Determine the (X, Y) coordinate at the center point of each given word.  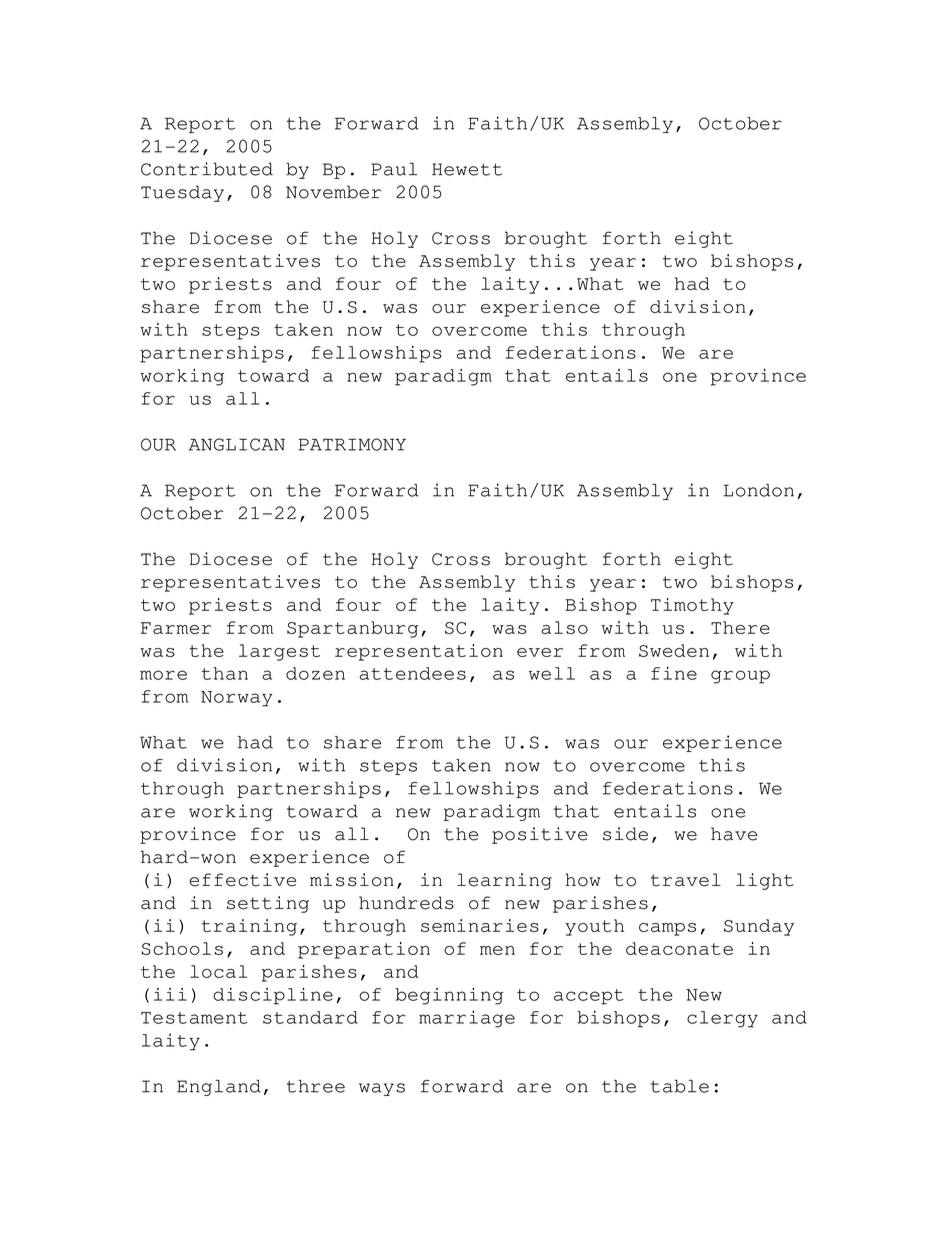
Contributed (207, 169)
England (219, 1088)
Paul (394, 169)
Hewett (467, 169)
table (680, 1086)
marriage (467, 1019)
